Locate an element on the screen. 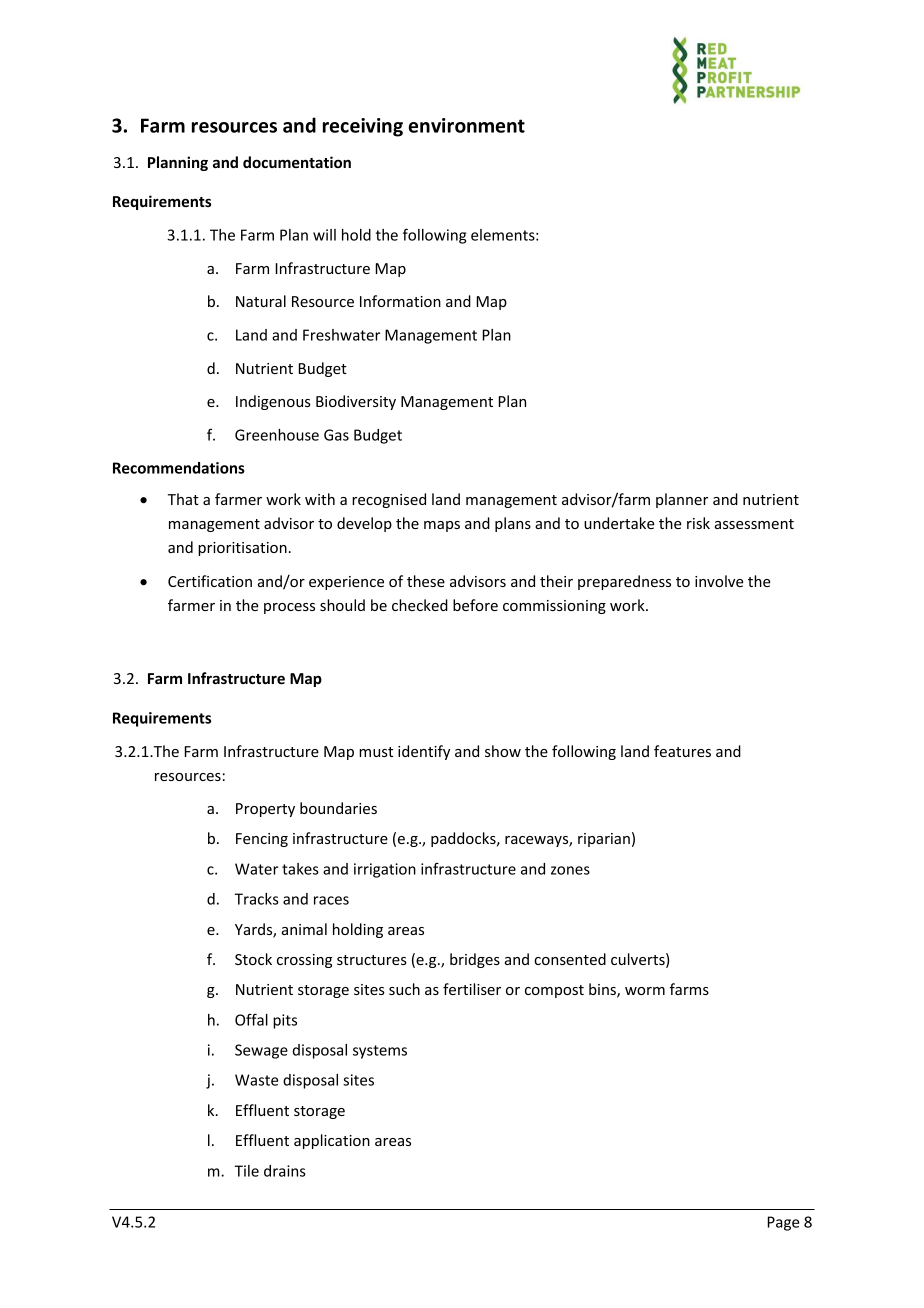 Image resolution: width=924 pixels, height=1308 pixels. Tile is located at coordinates (247, 1171).
